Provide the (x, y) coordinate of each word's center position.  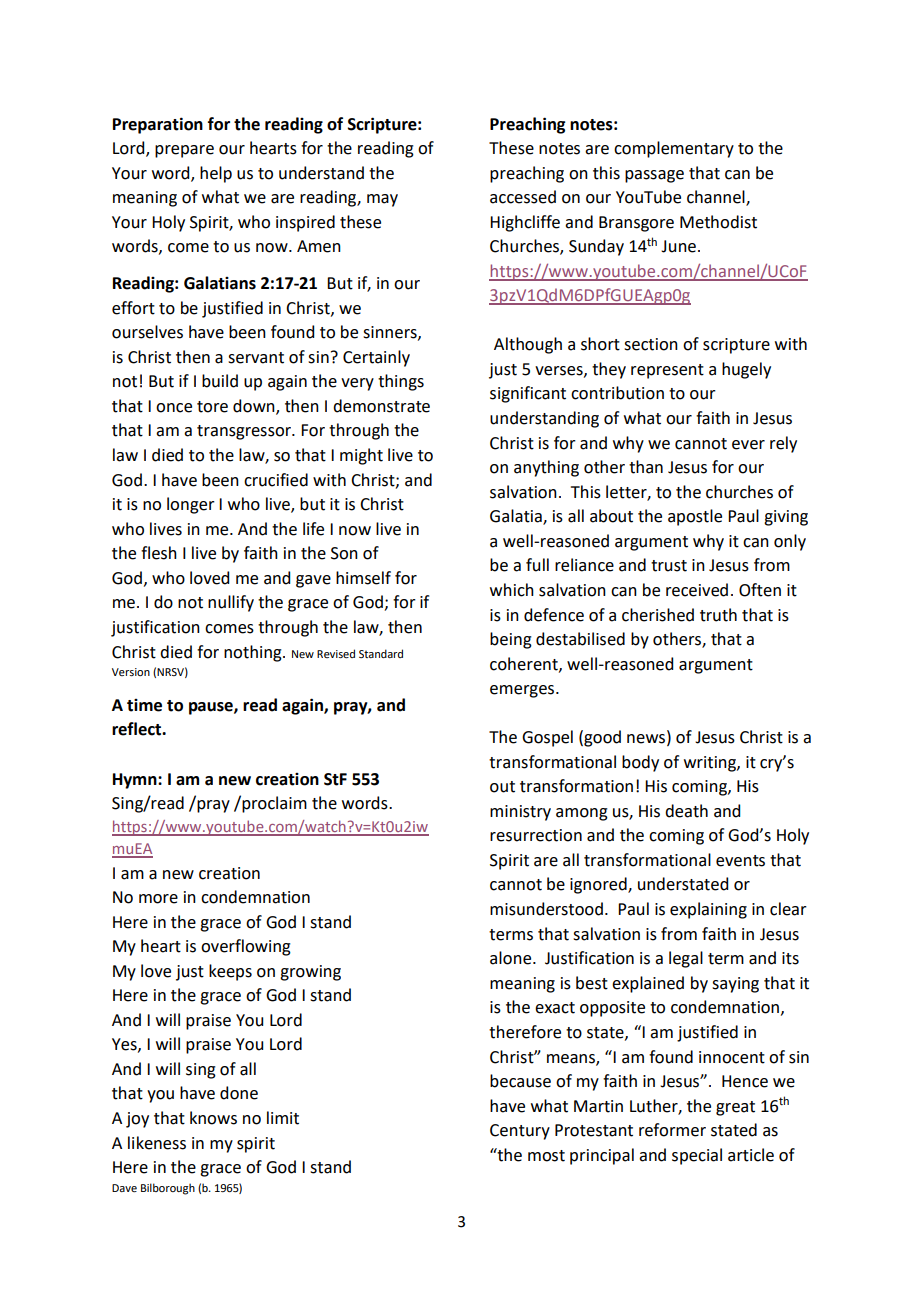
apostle (695, 517)
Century (520, 1132)
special (697, 1156)
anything (546, 468)
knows (213, 1118)
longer (191, 505)
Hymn (136, 781)
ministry (520, 813)
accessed (523, 197)
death (686, 811)
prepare (184, 151)
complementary (674, 149)
